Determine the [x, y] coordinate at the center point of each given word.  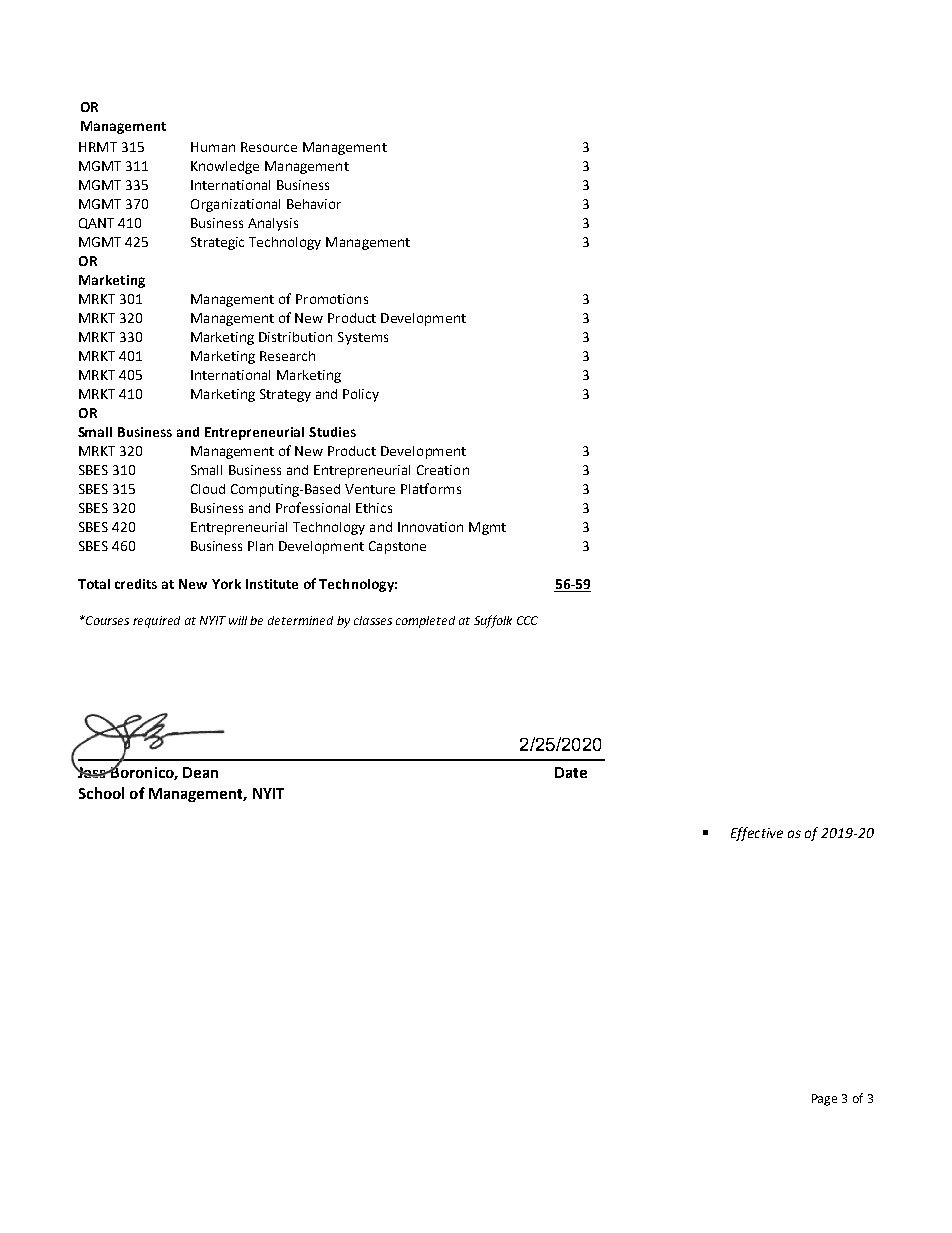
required [156, 622]
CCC [527, 620]
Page [824, 1100]
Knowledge [225, 167]
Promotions [332, 299]
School [101, 793]
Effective [757, 834]
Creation [443, 470]
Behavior [314, 204]
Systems [363, 338]
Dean [200, 772]
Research [287, 356]
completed [425, 622]
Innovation [430, 527]
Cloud [208, 489]
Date [571, 772]
